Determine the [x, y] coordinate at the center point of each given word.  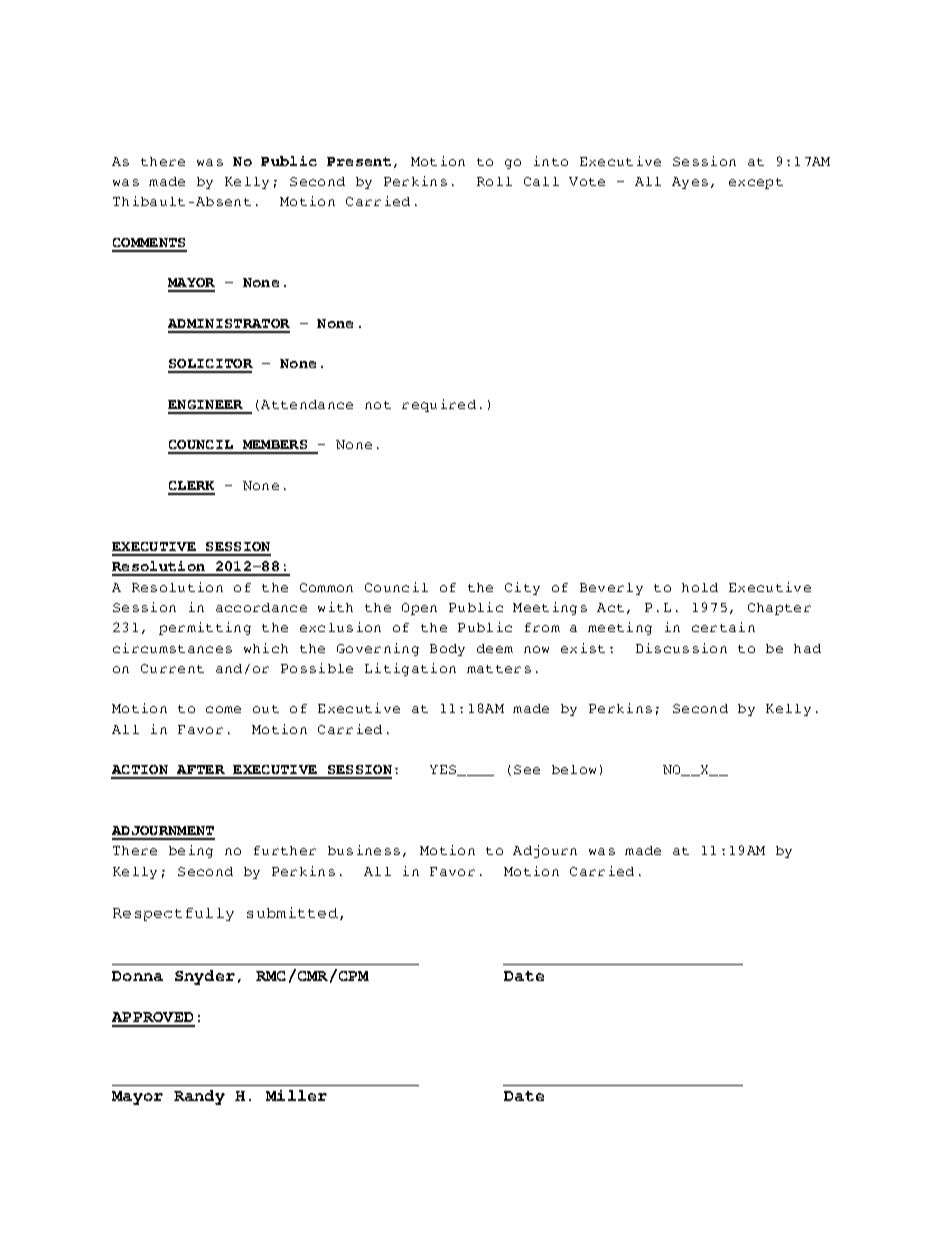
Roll [494, 181]
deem [495, 648]
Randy [199, 1097]
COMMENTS [149, 242]
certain [723, 627]
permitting [205, 628]
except [756, 183]
